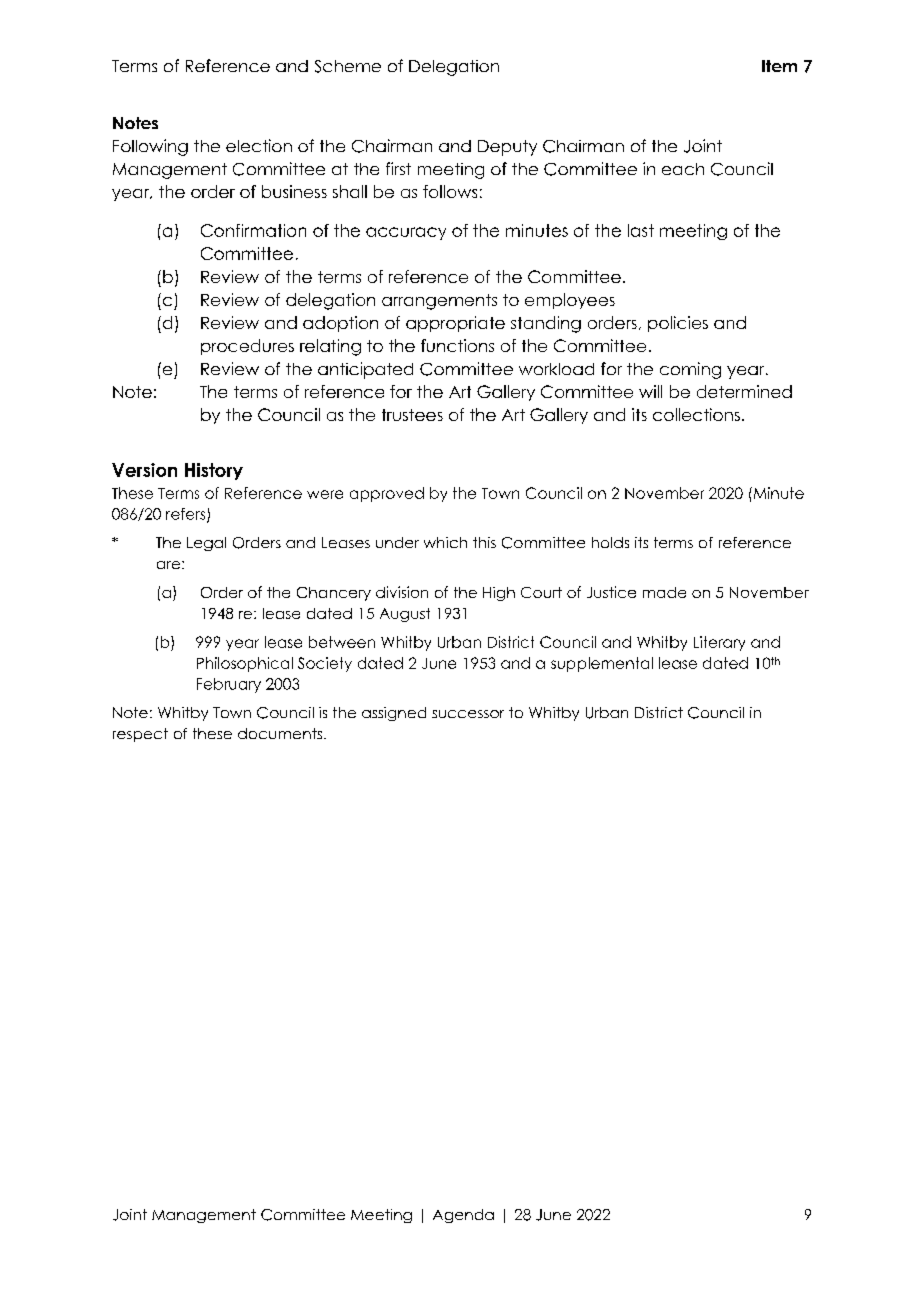 This screenshot has width=924, height=1307. Describe the element at coordinates (457, 345) in the screenshot. I see `functions` at that location.
